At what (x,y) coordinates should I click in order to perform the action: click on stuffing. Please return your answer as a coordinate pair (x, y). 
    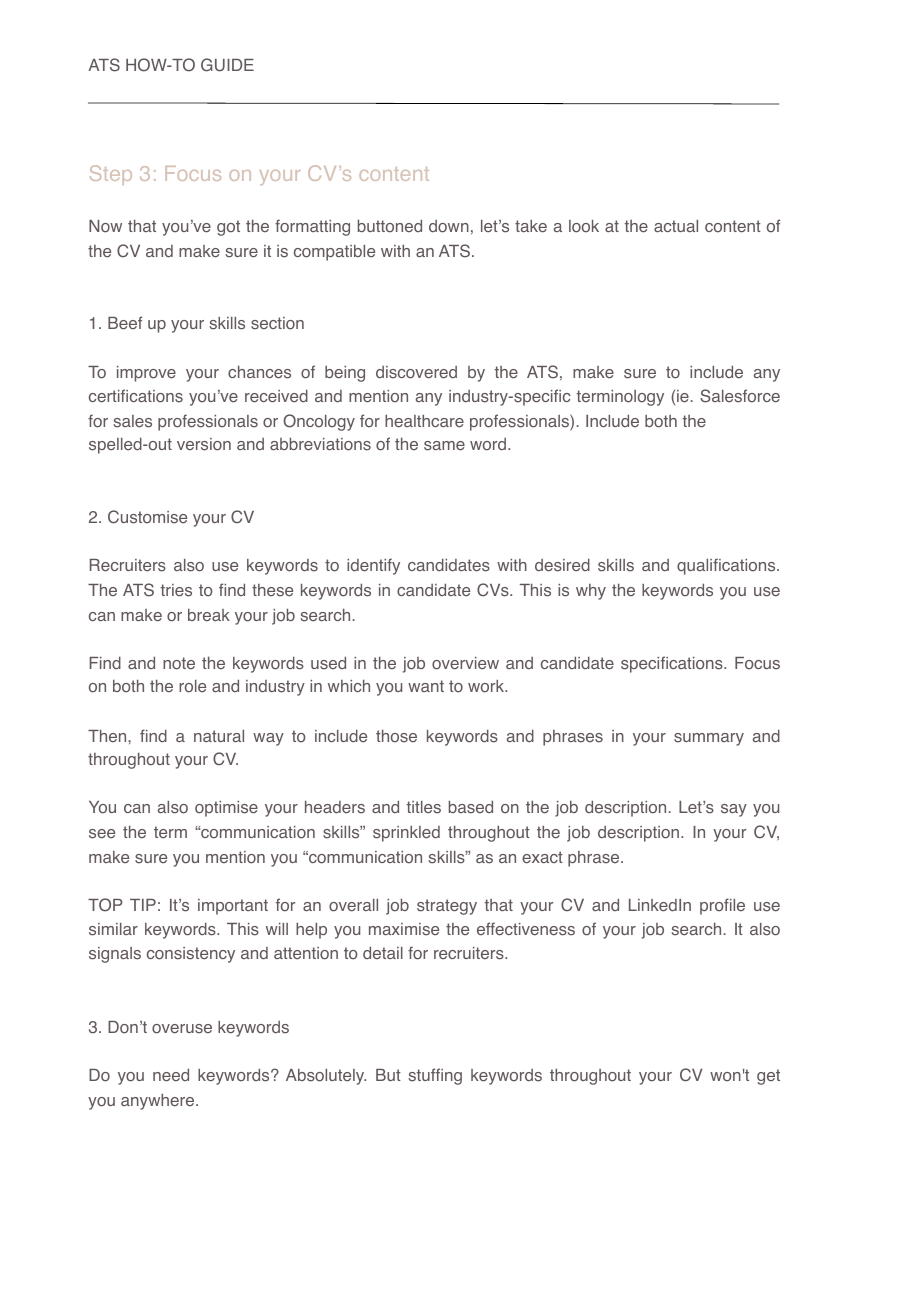
    Looking at the image, I should click on (435, 1076).
